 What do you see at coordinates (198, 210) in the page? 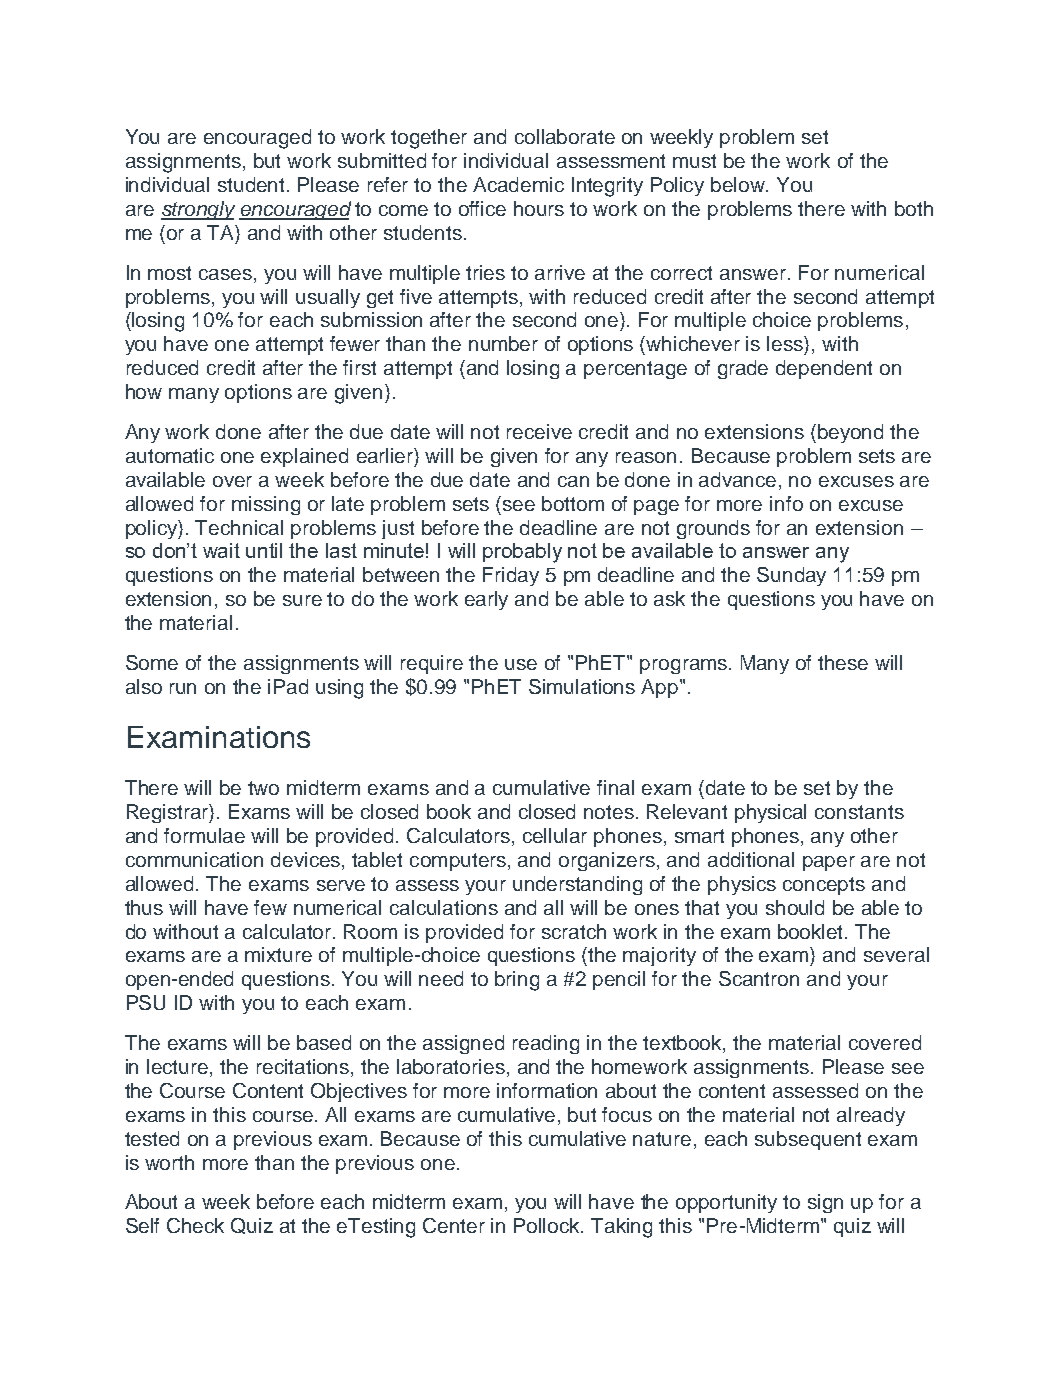
I see `strongly` at bounding box center [198, 210].
